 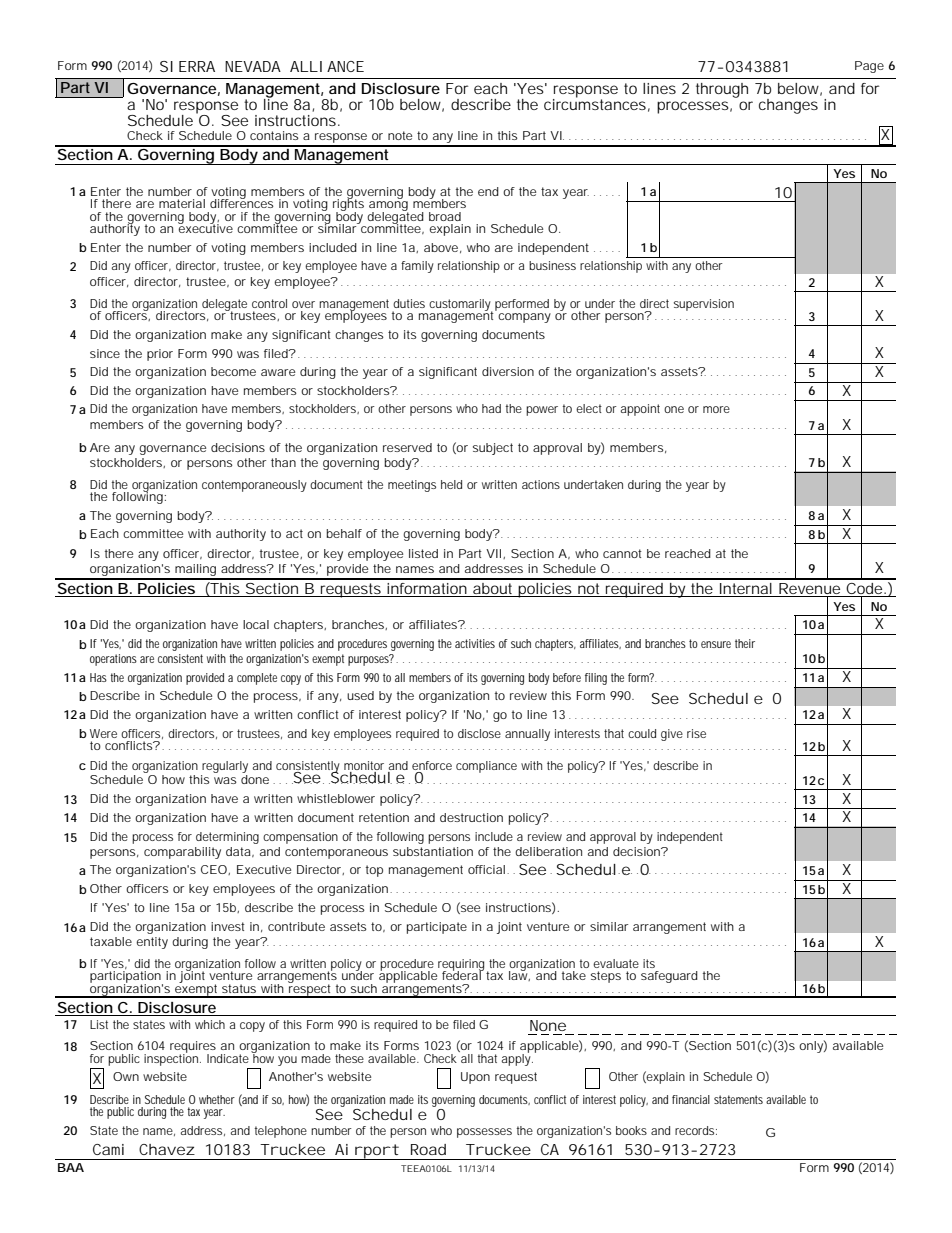 What do you see at coordinates (217, 1099) in the screenshot?
I see `whether` at bounding box center [217, 1099].
